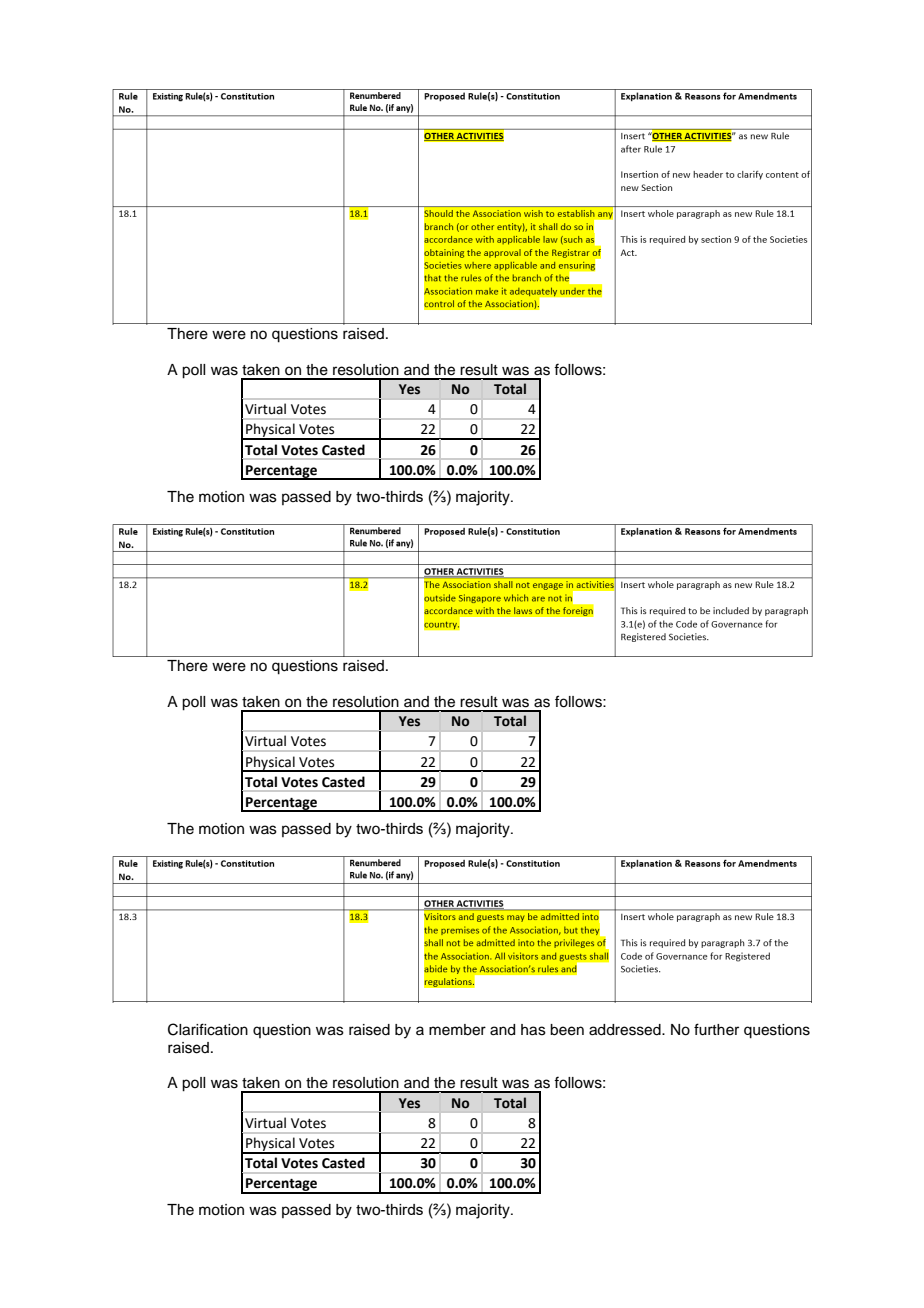  What do you see at coordinates (716, 1029) in the screenshot?
I see `further` at bounding box center [716, 1029].
